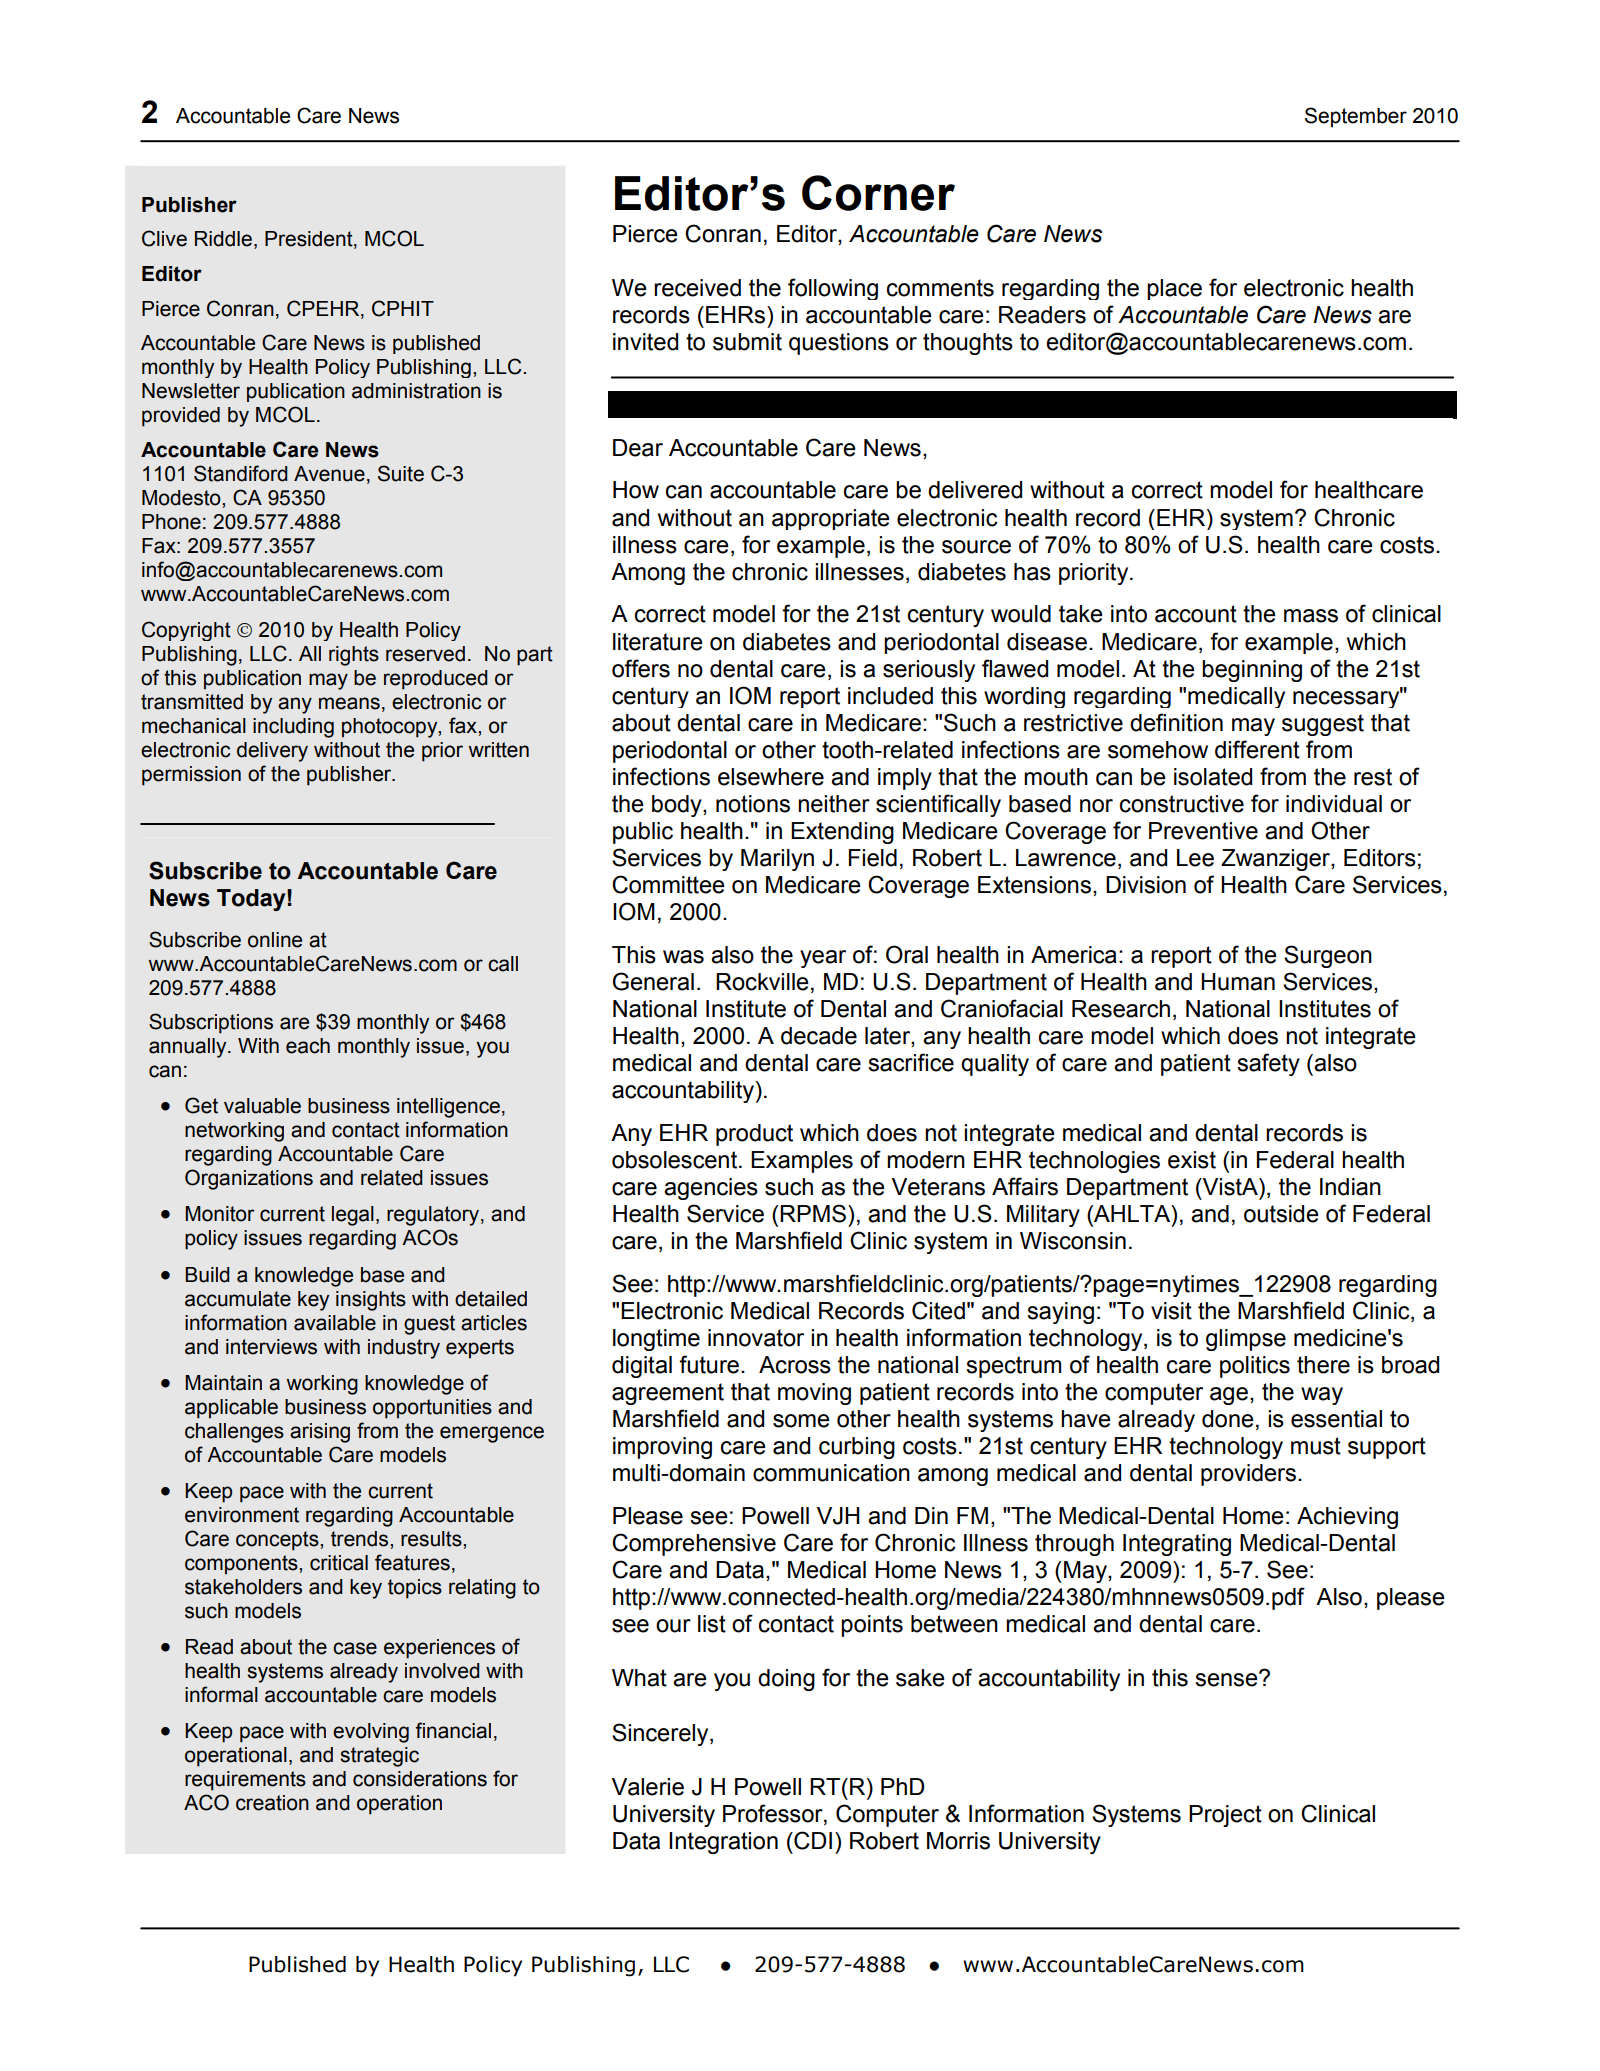 The image size is (1600, 2071). I want to click on moving, so click(814, 1394).
